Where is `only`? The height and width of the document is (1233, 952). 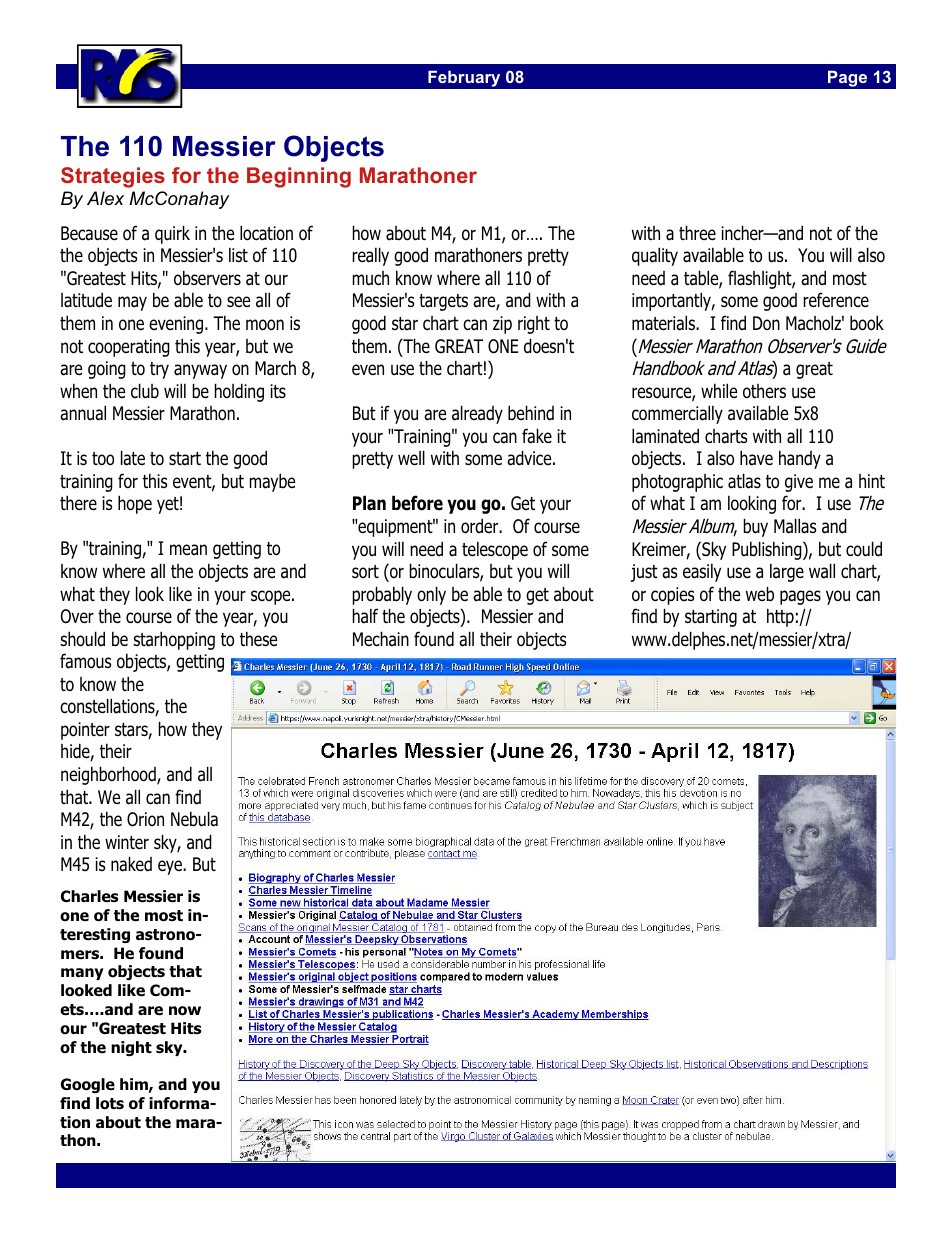 only is located at coordinates (431, 595).
